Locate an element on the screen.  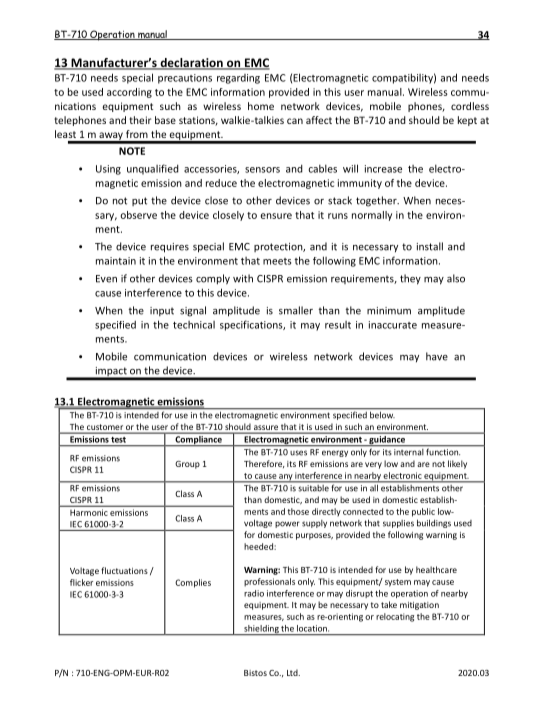
regarding is located at coordinates (238, 79).
